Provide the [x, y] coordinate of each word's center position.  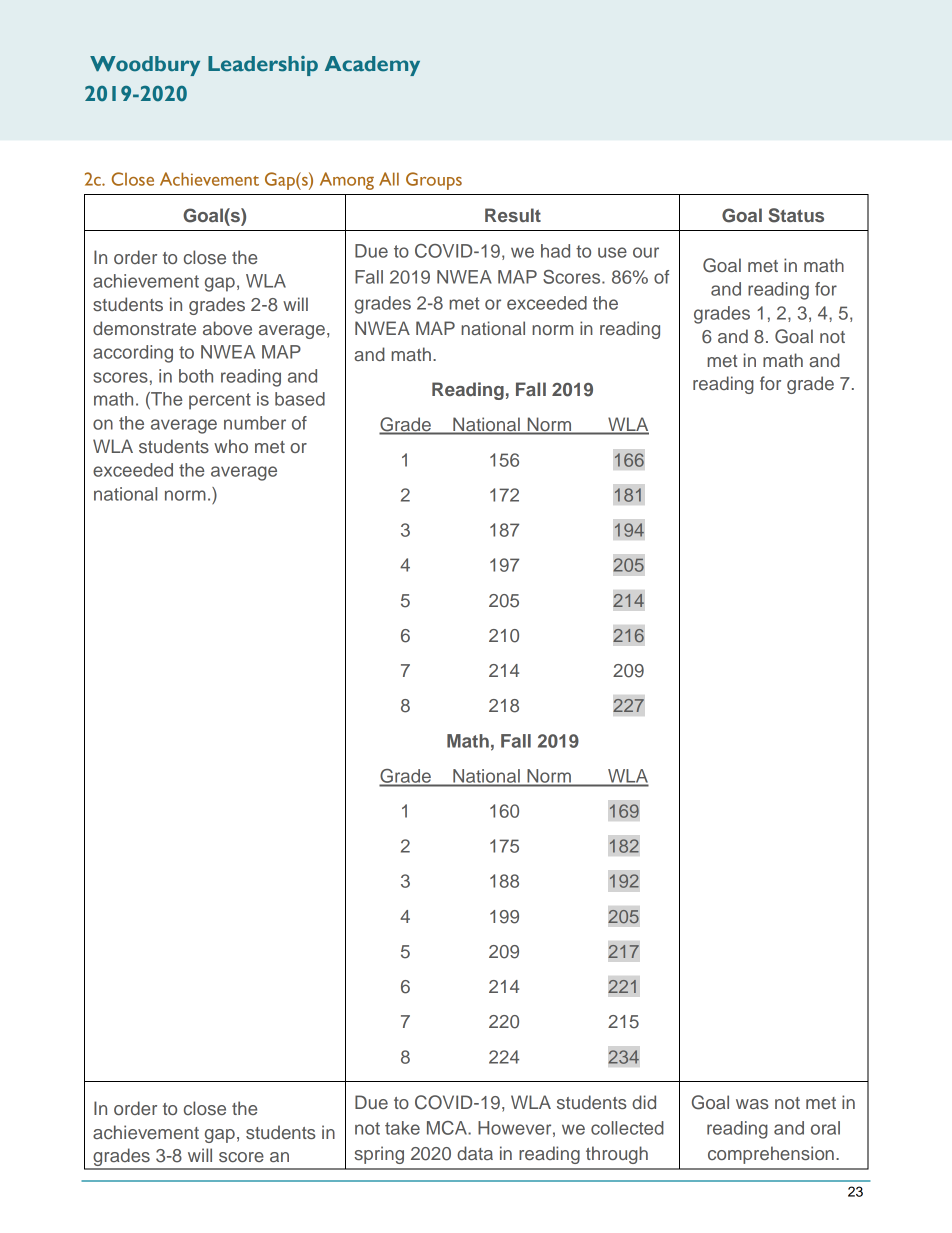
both [196, 376]
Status [796, 215]
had [555, 251]
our [646, 252]
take [402, 1128]
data [475, 1153]
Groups [434, 181]
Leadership [263, 66]
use [612, 252]
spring [379, 1155]
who [231, 446]
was [752, 1104]
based [300, 399]
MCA [448, 1128]
